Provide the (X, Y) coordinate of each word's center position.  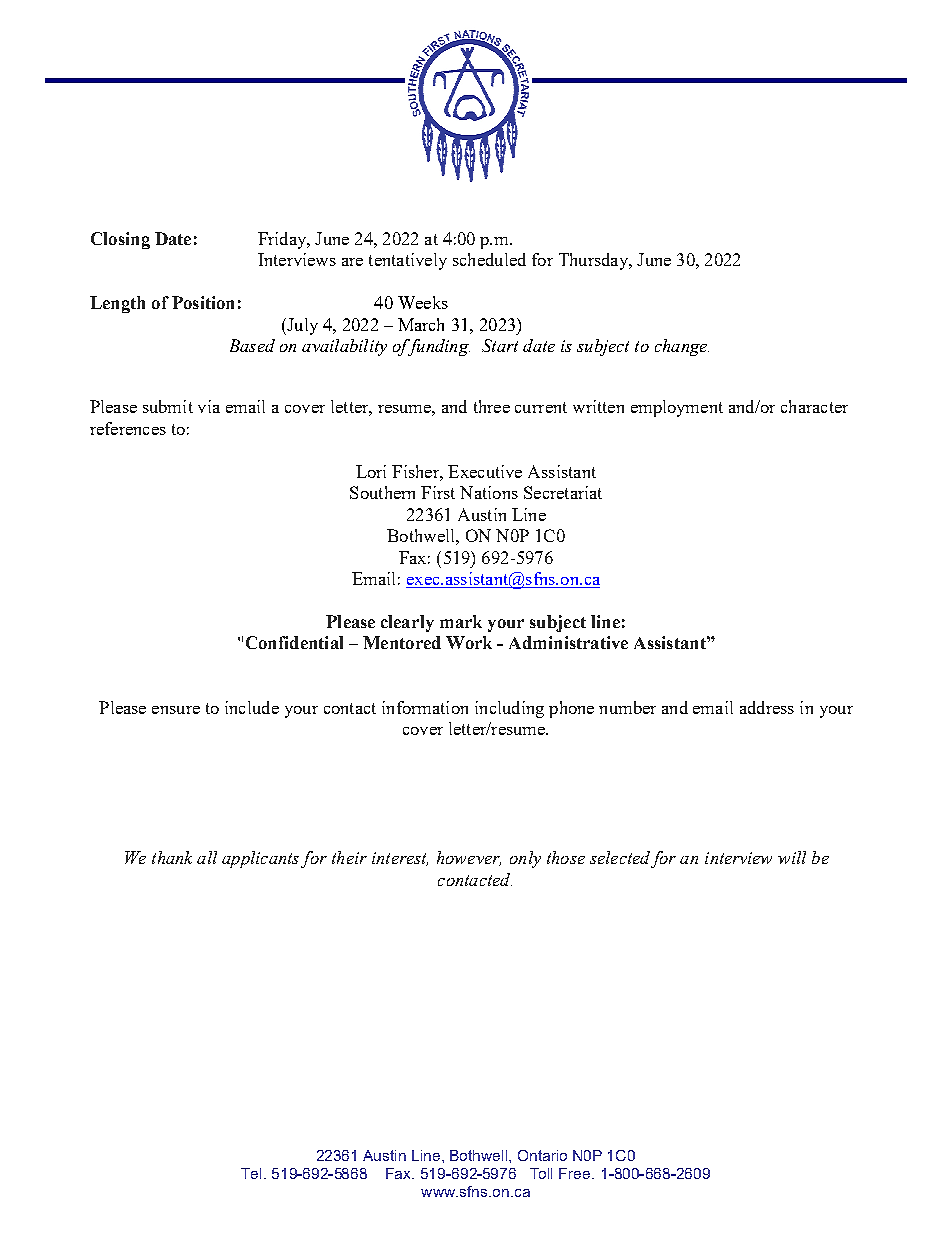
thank (172, 857)
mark (461, 621)
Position (203, 302)
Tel (251, 1173)
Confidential (294, 642)
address (767, 707)
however (469, 858)
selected (620, 857)
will (792, 857)
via (209, 406)
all (207, 857)
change (682, 347)
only (525, 859)
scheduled (489, 259)
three (492, 406)
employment (677, 408)
